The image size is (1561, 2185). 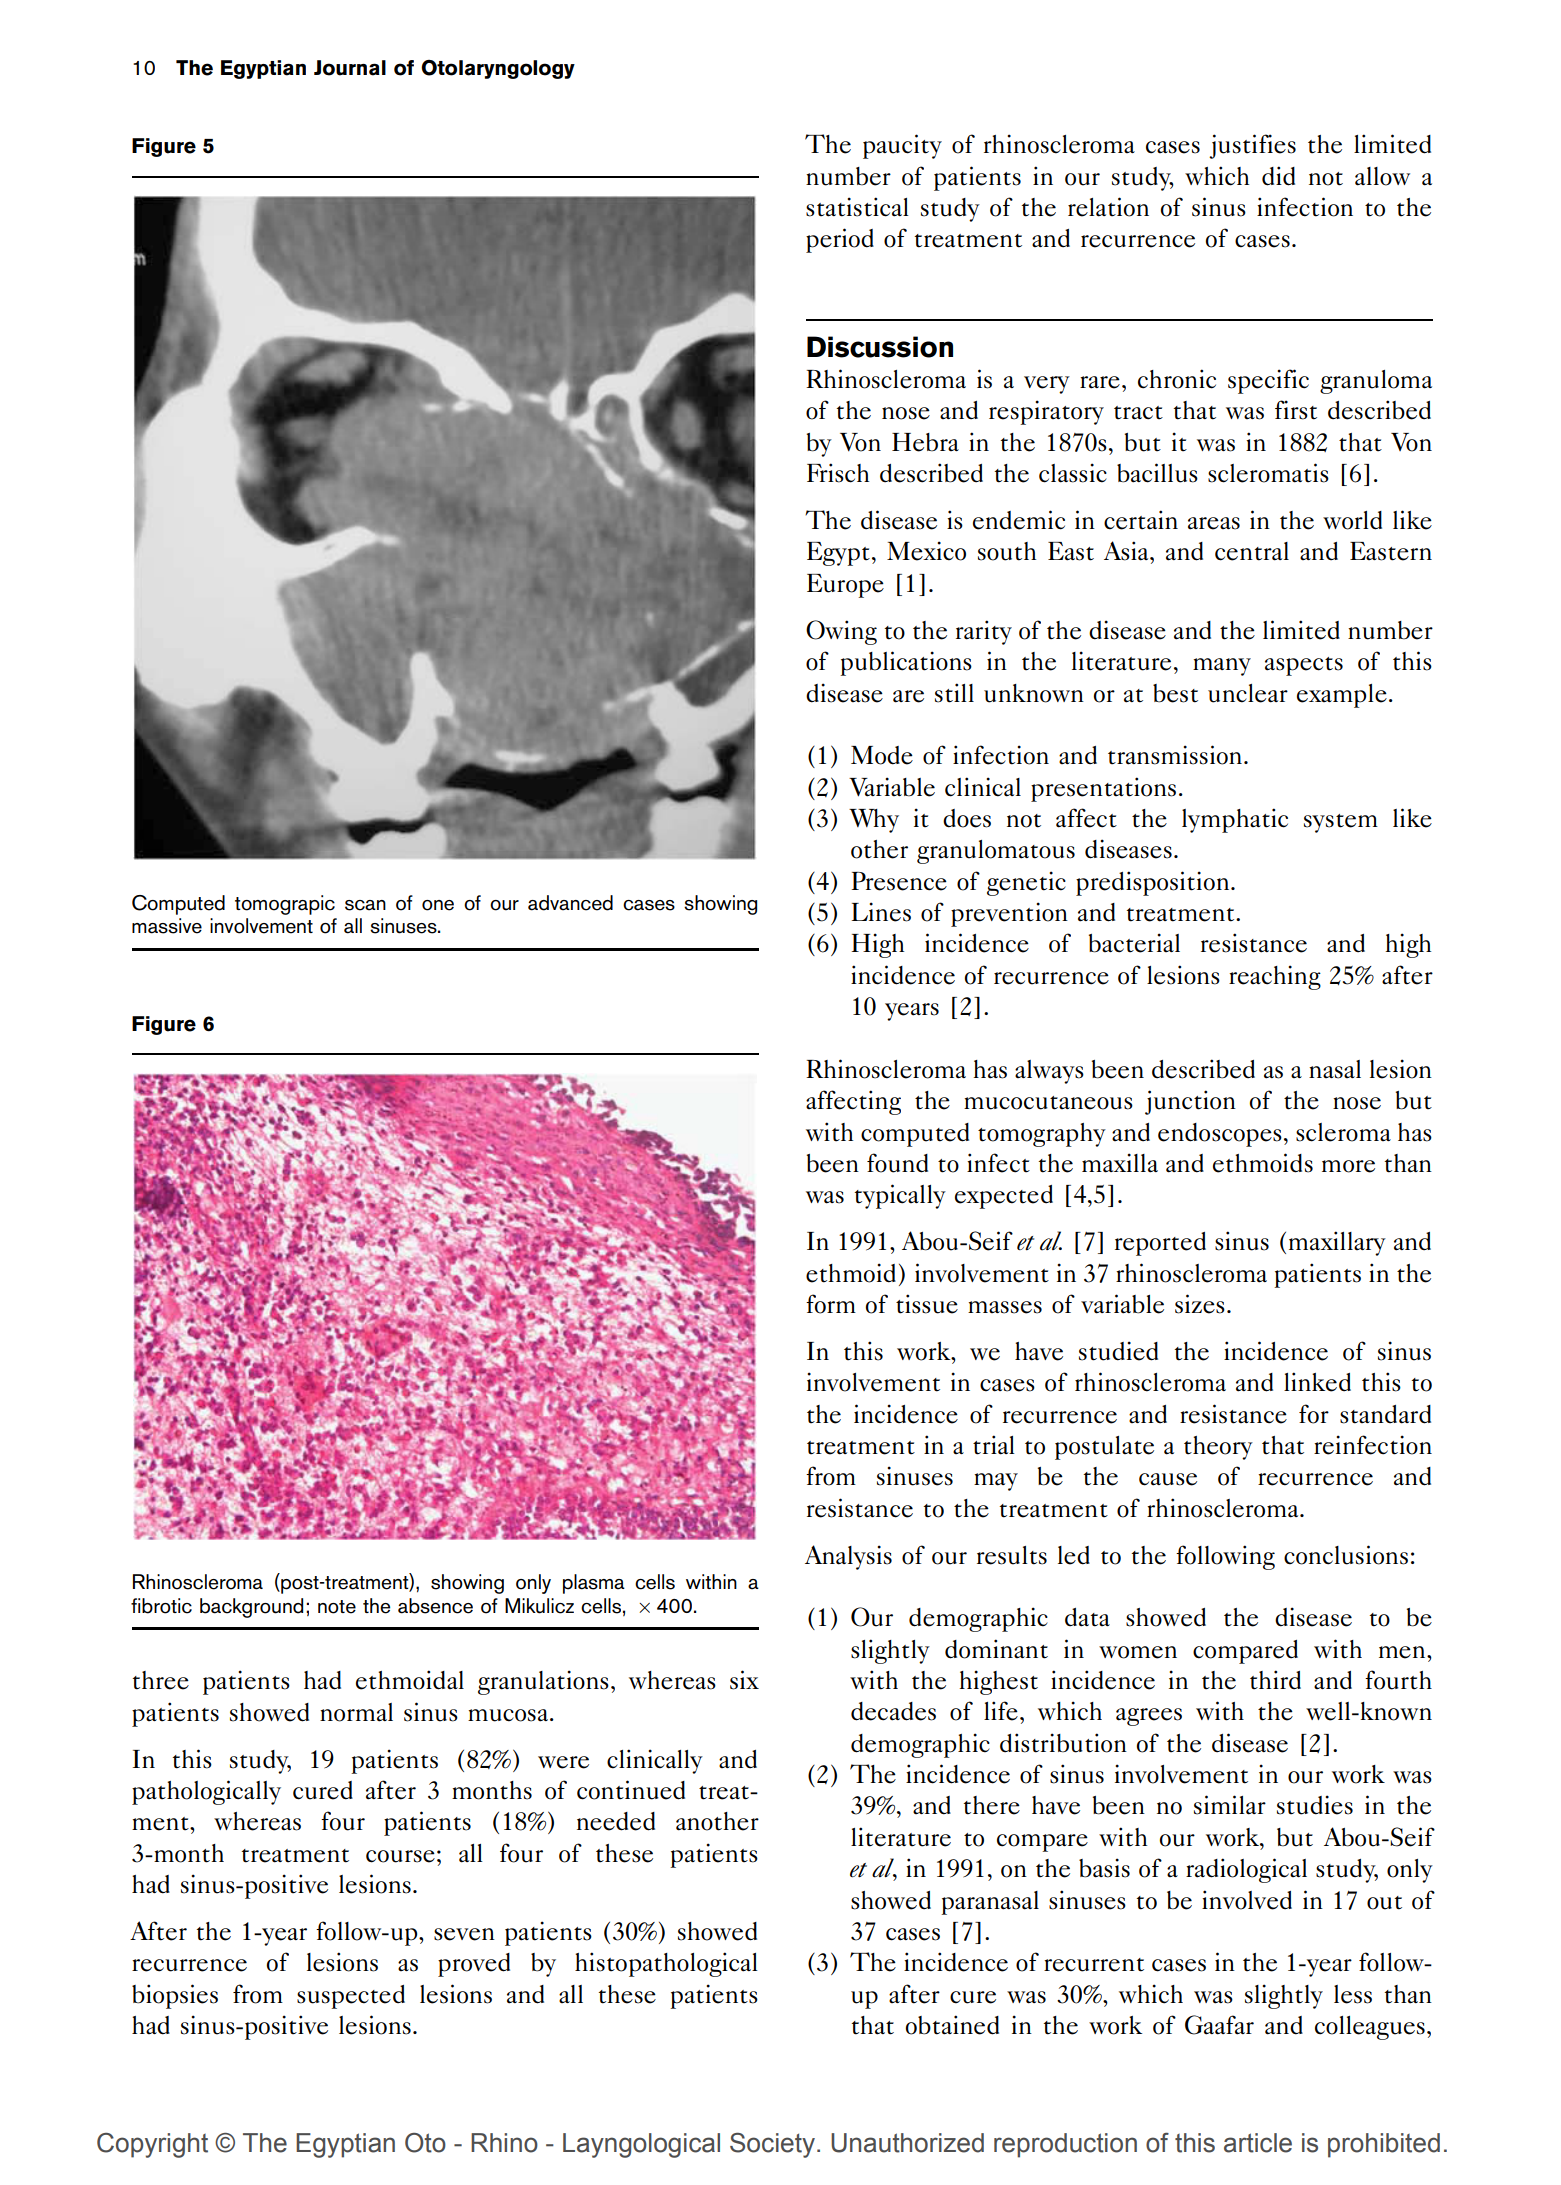 What do you see at coordinates (351, 1997) in the screenshot?
I see `suspected` at bounding box center [351, 1997].
